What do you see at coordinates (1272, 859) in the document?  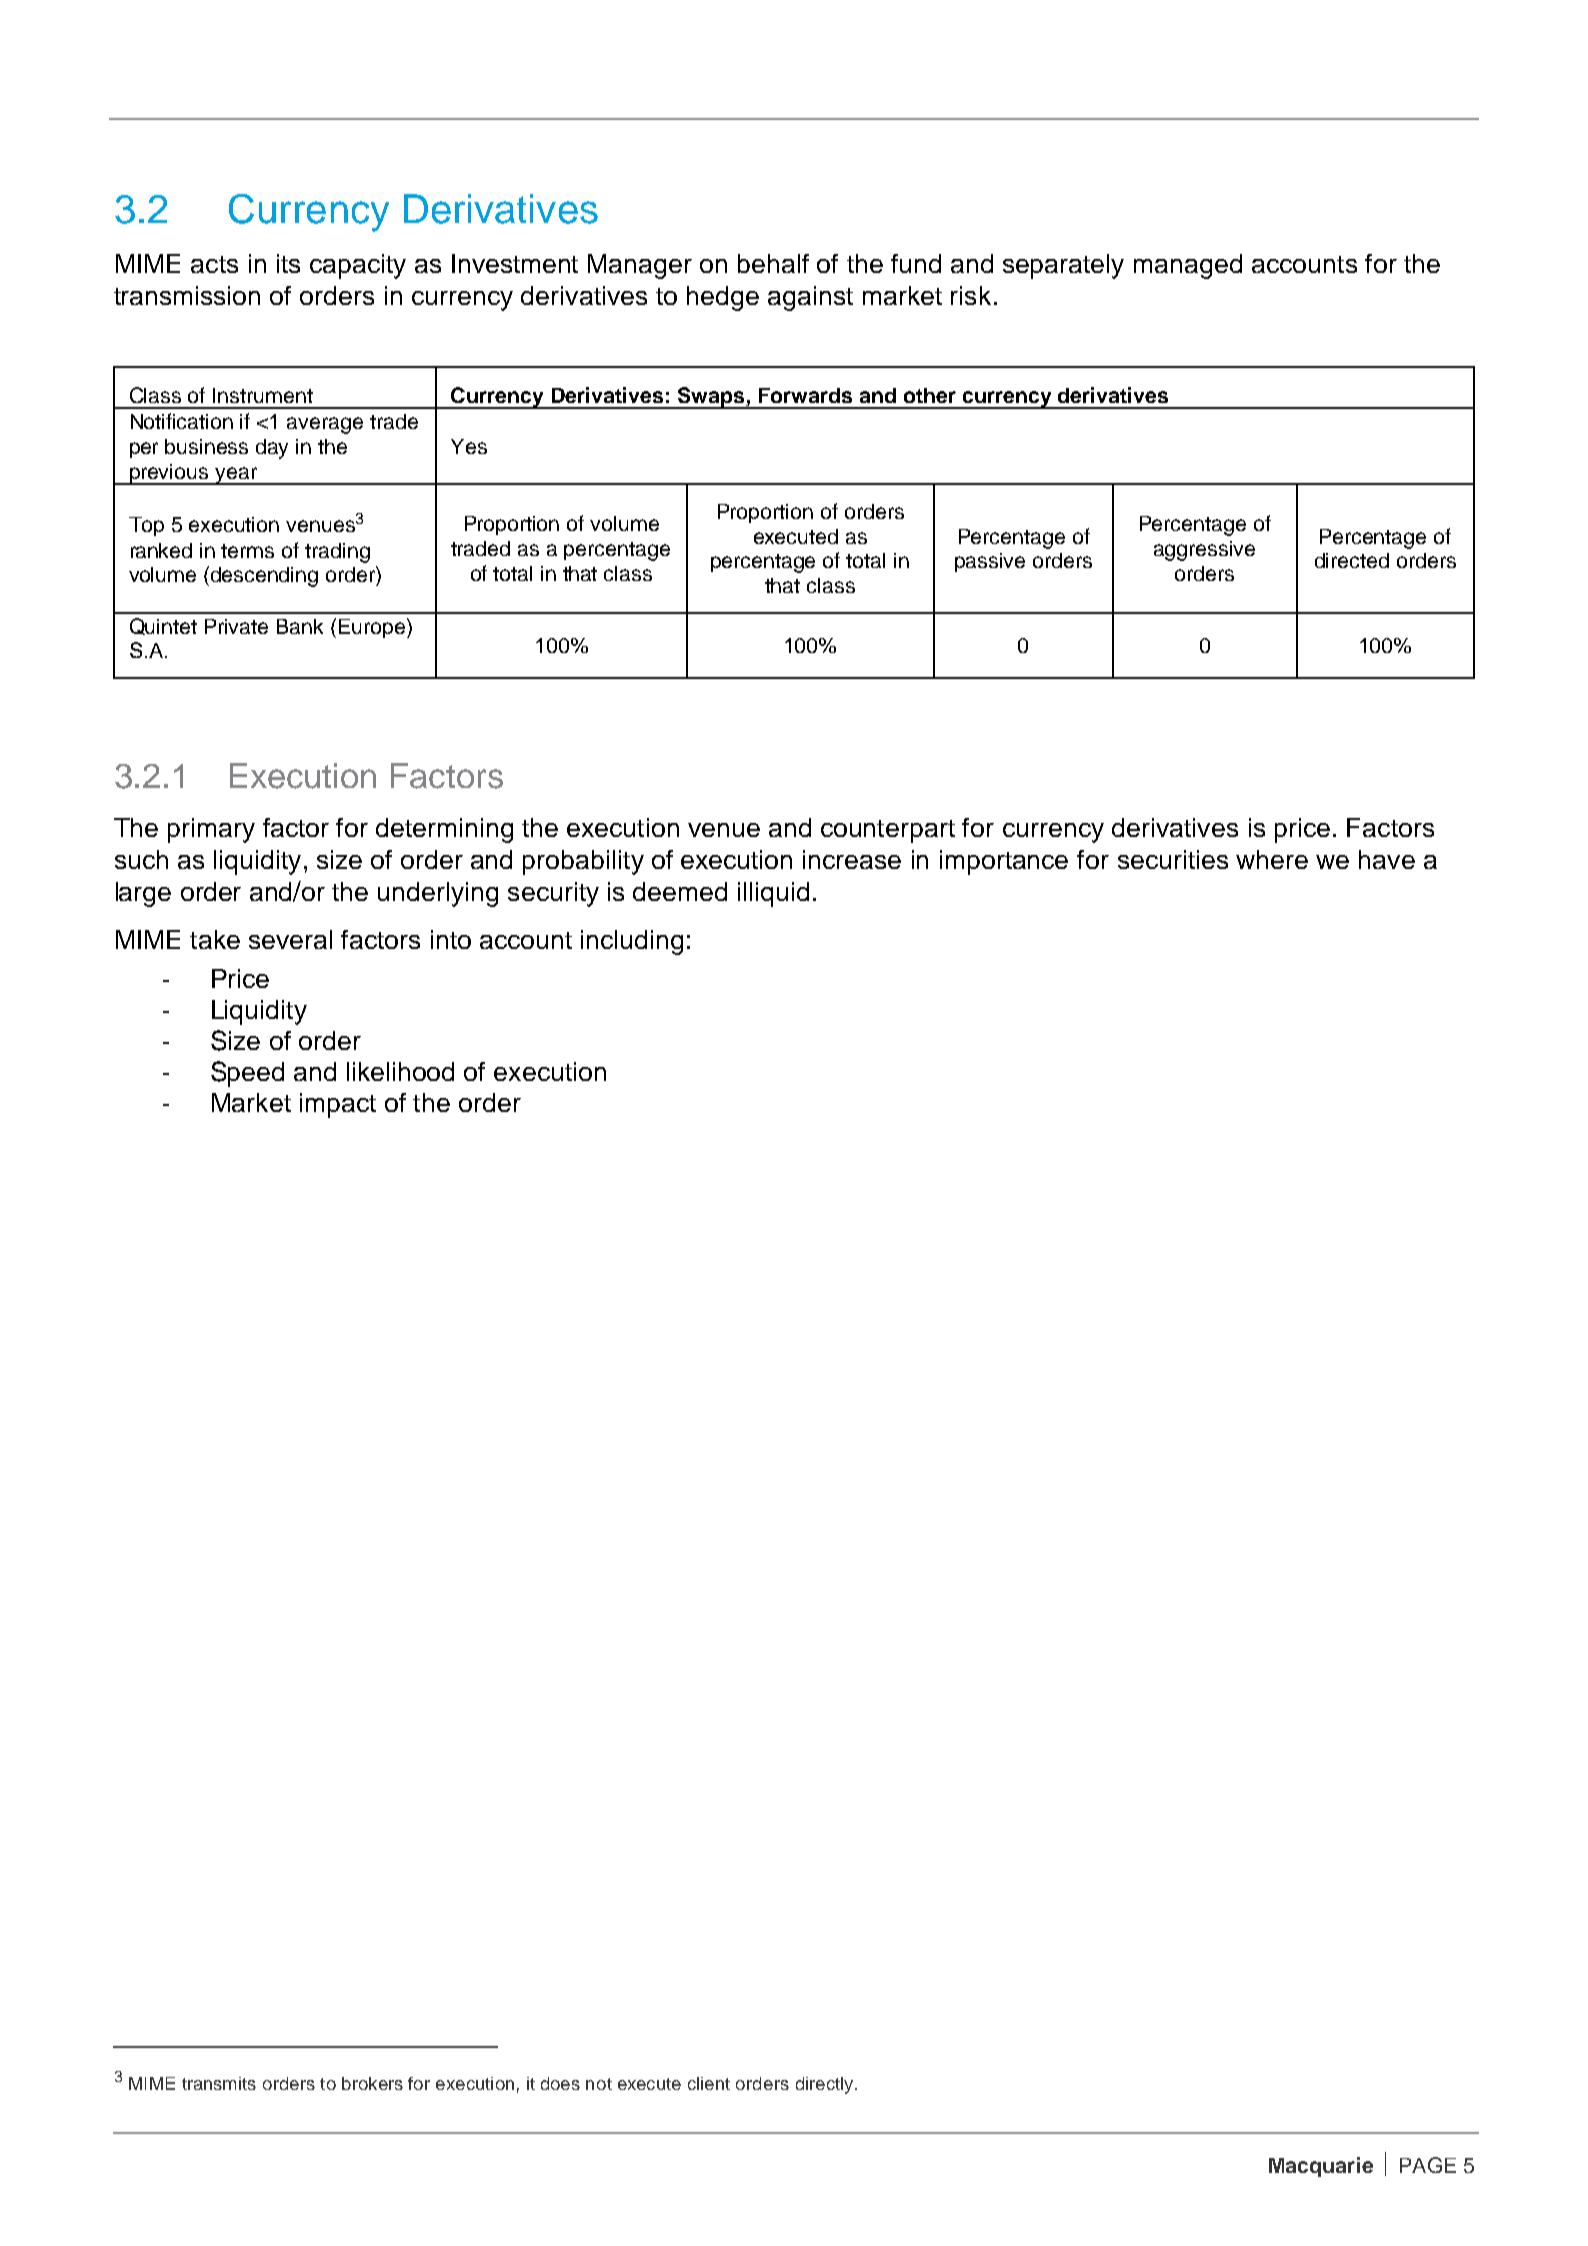 I see `where` at bounding box center [1272, 859].
